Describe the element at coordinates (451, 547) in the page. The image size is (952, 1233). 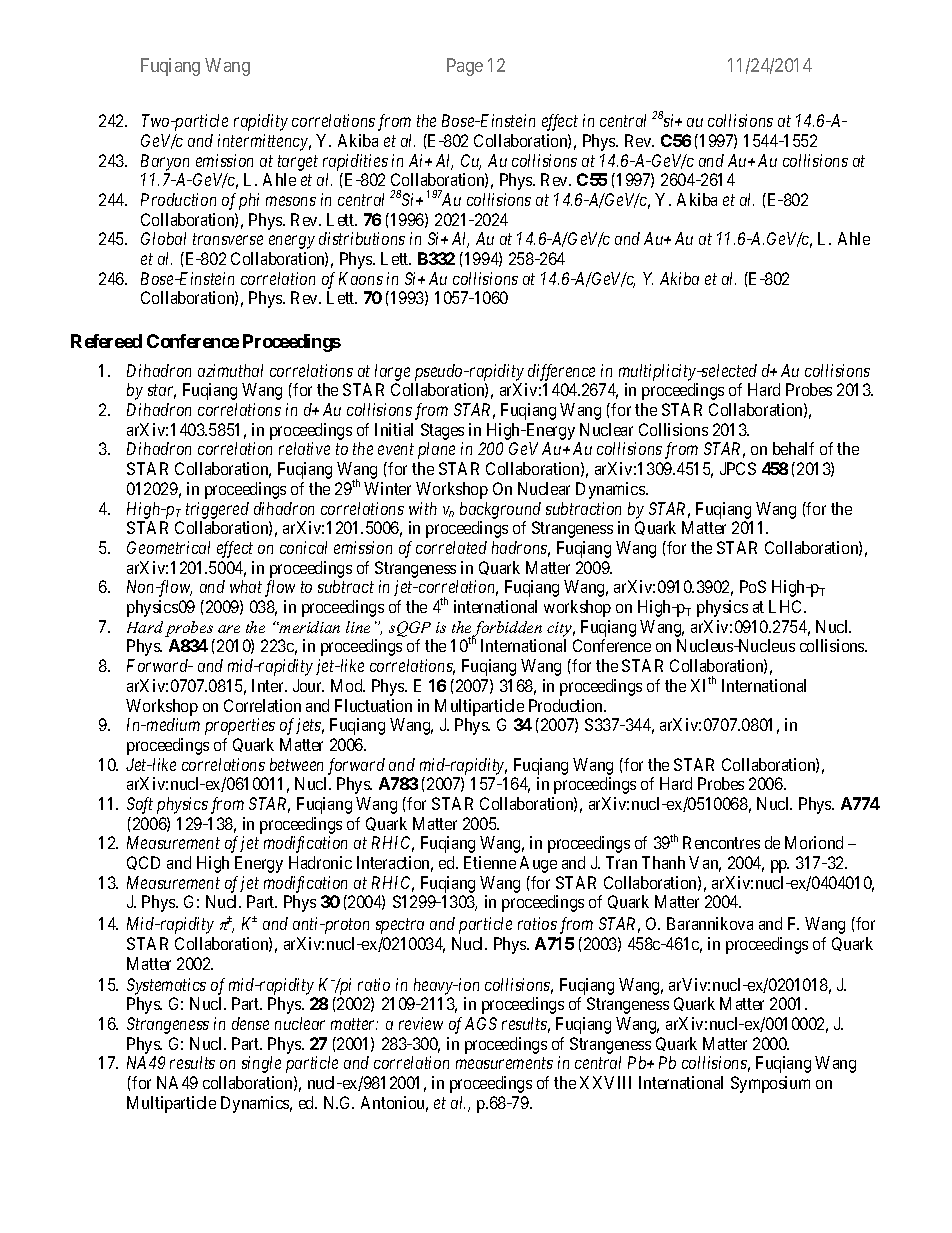
I see `correlated` at that location.
